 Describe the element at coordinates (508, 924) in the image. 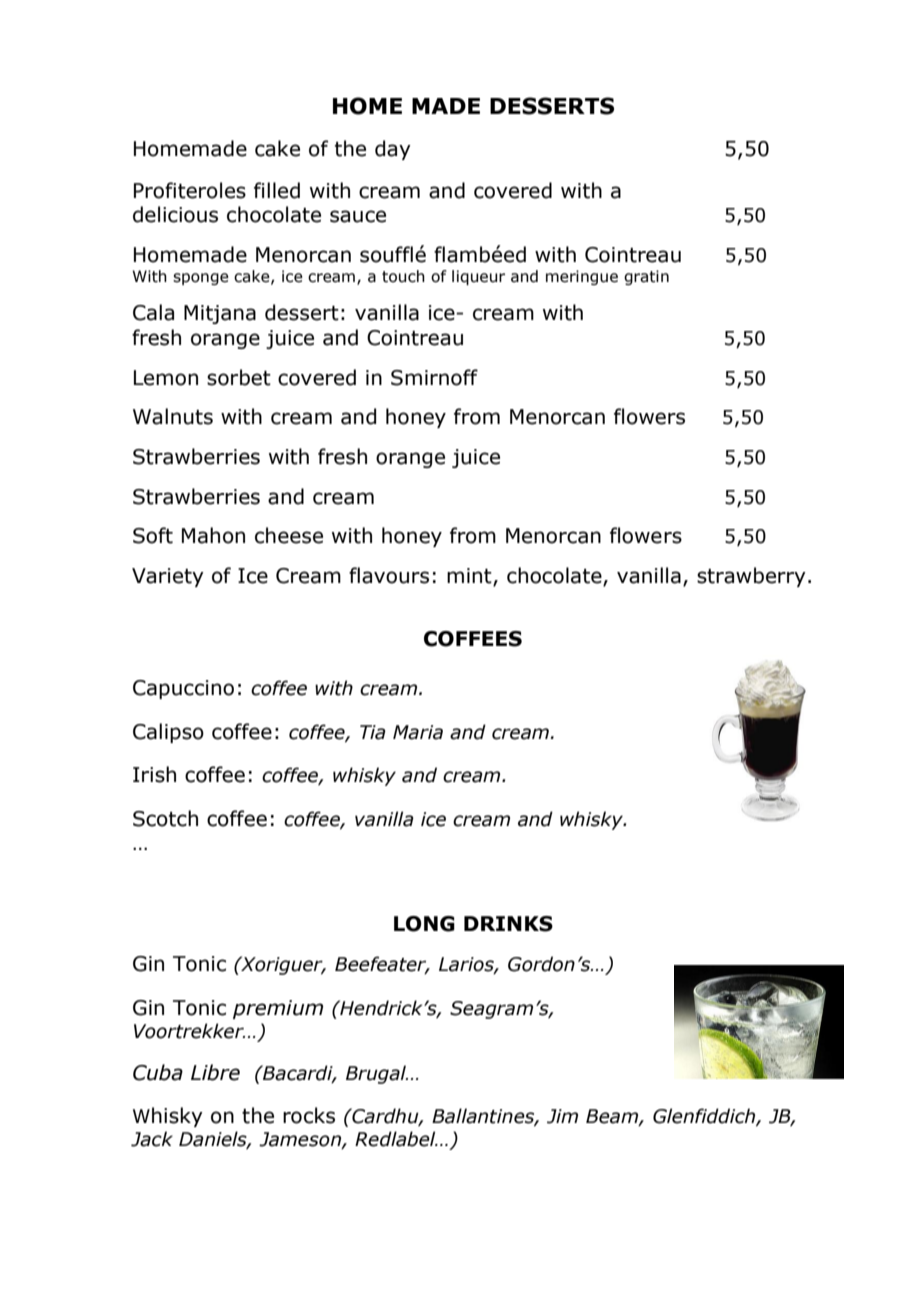

I see `DRINKS` at that location.
